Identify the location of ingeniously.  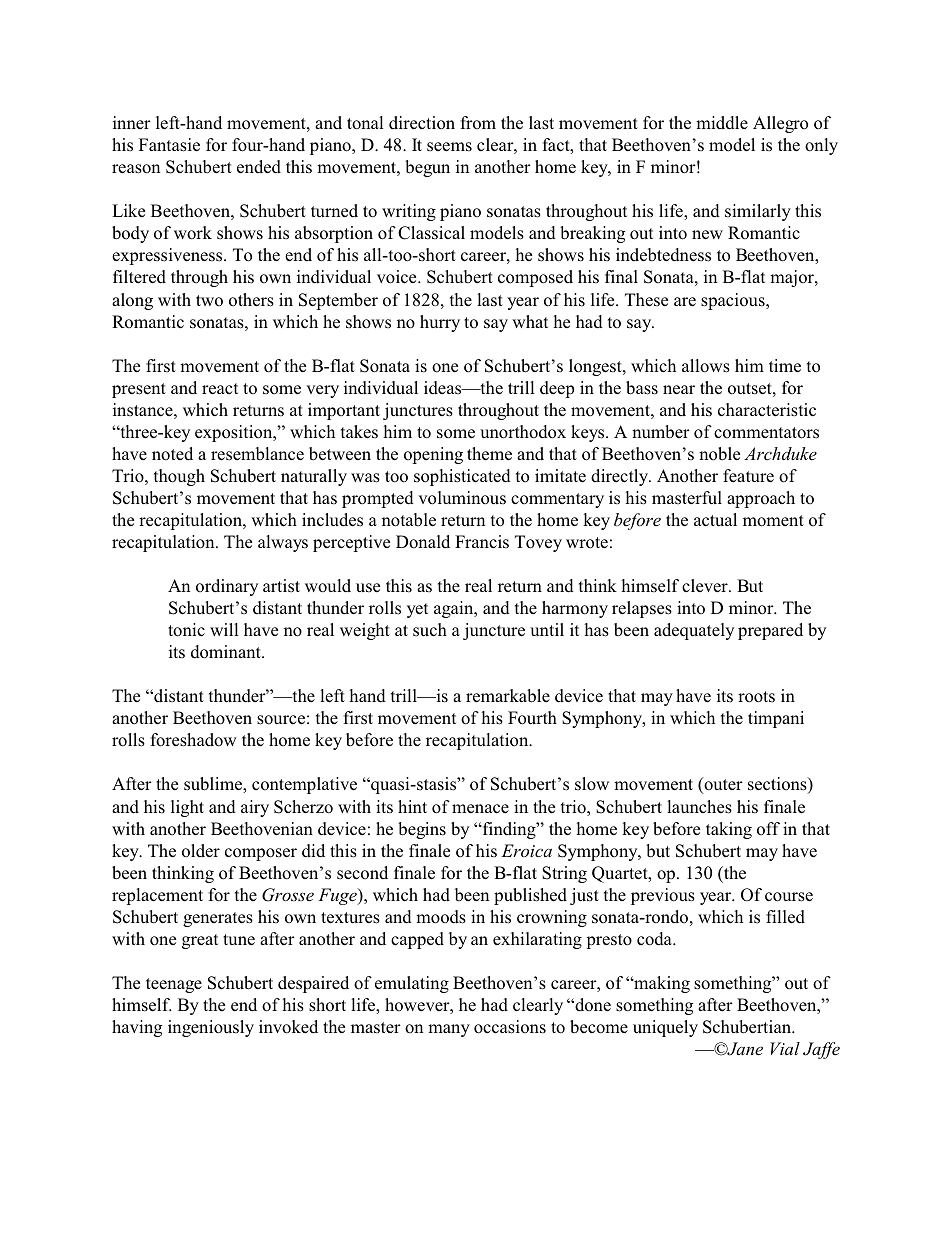
(211, 1028).
